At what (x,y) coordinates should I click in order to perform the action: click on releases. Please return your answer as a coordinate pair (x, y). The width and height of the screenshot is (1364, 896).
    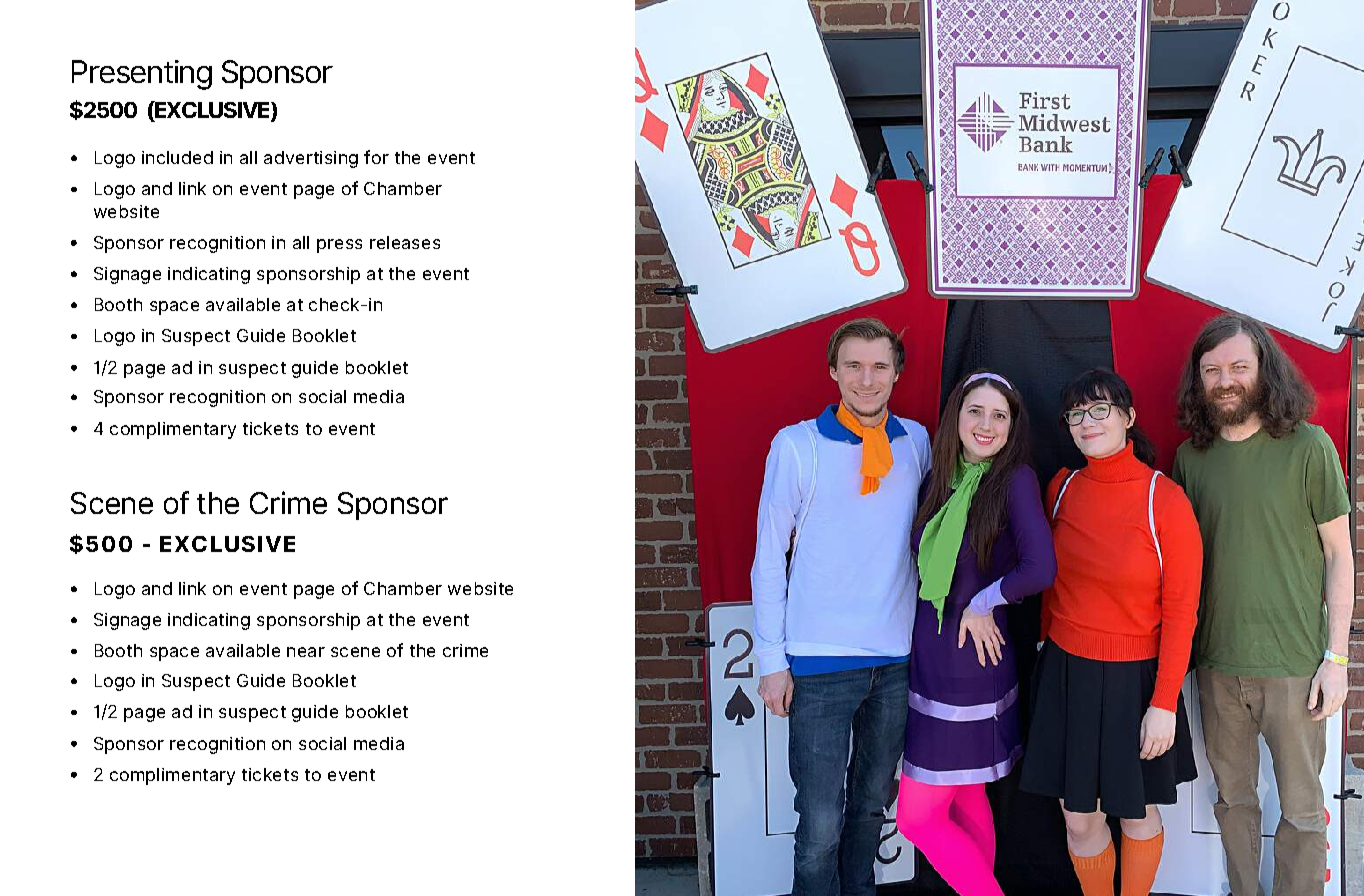
    Looking at the image, I should click on (405, 242).
